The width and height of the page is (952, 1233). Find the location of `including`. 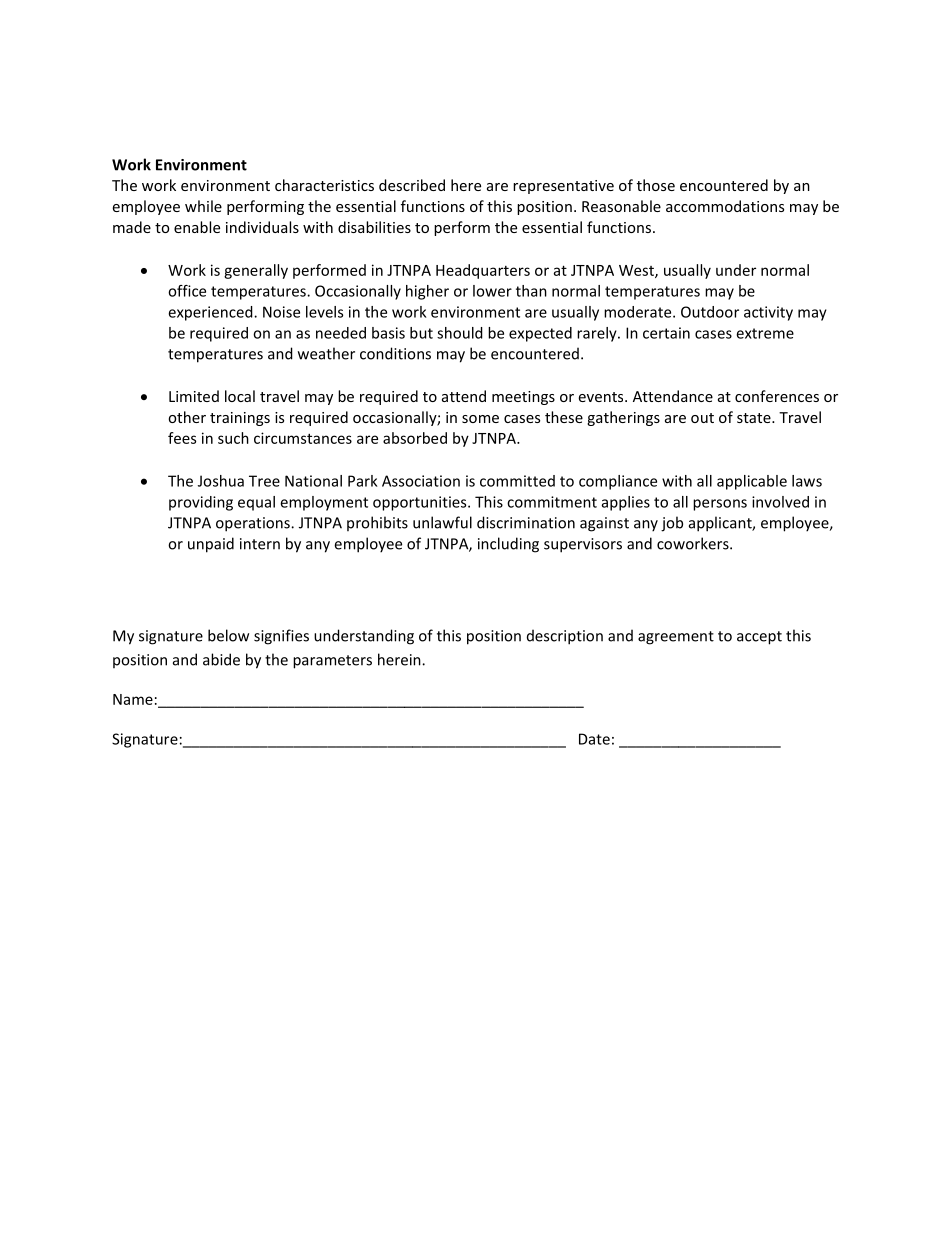

including is located at coordinates (508, 545).
